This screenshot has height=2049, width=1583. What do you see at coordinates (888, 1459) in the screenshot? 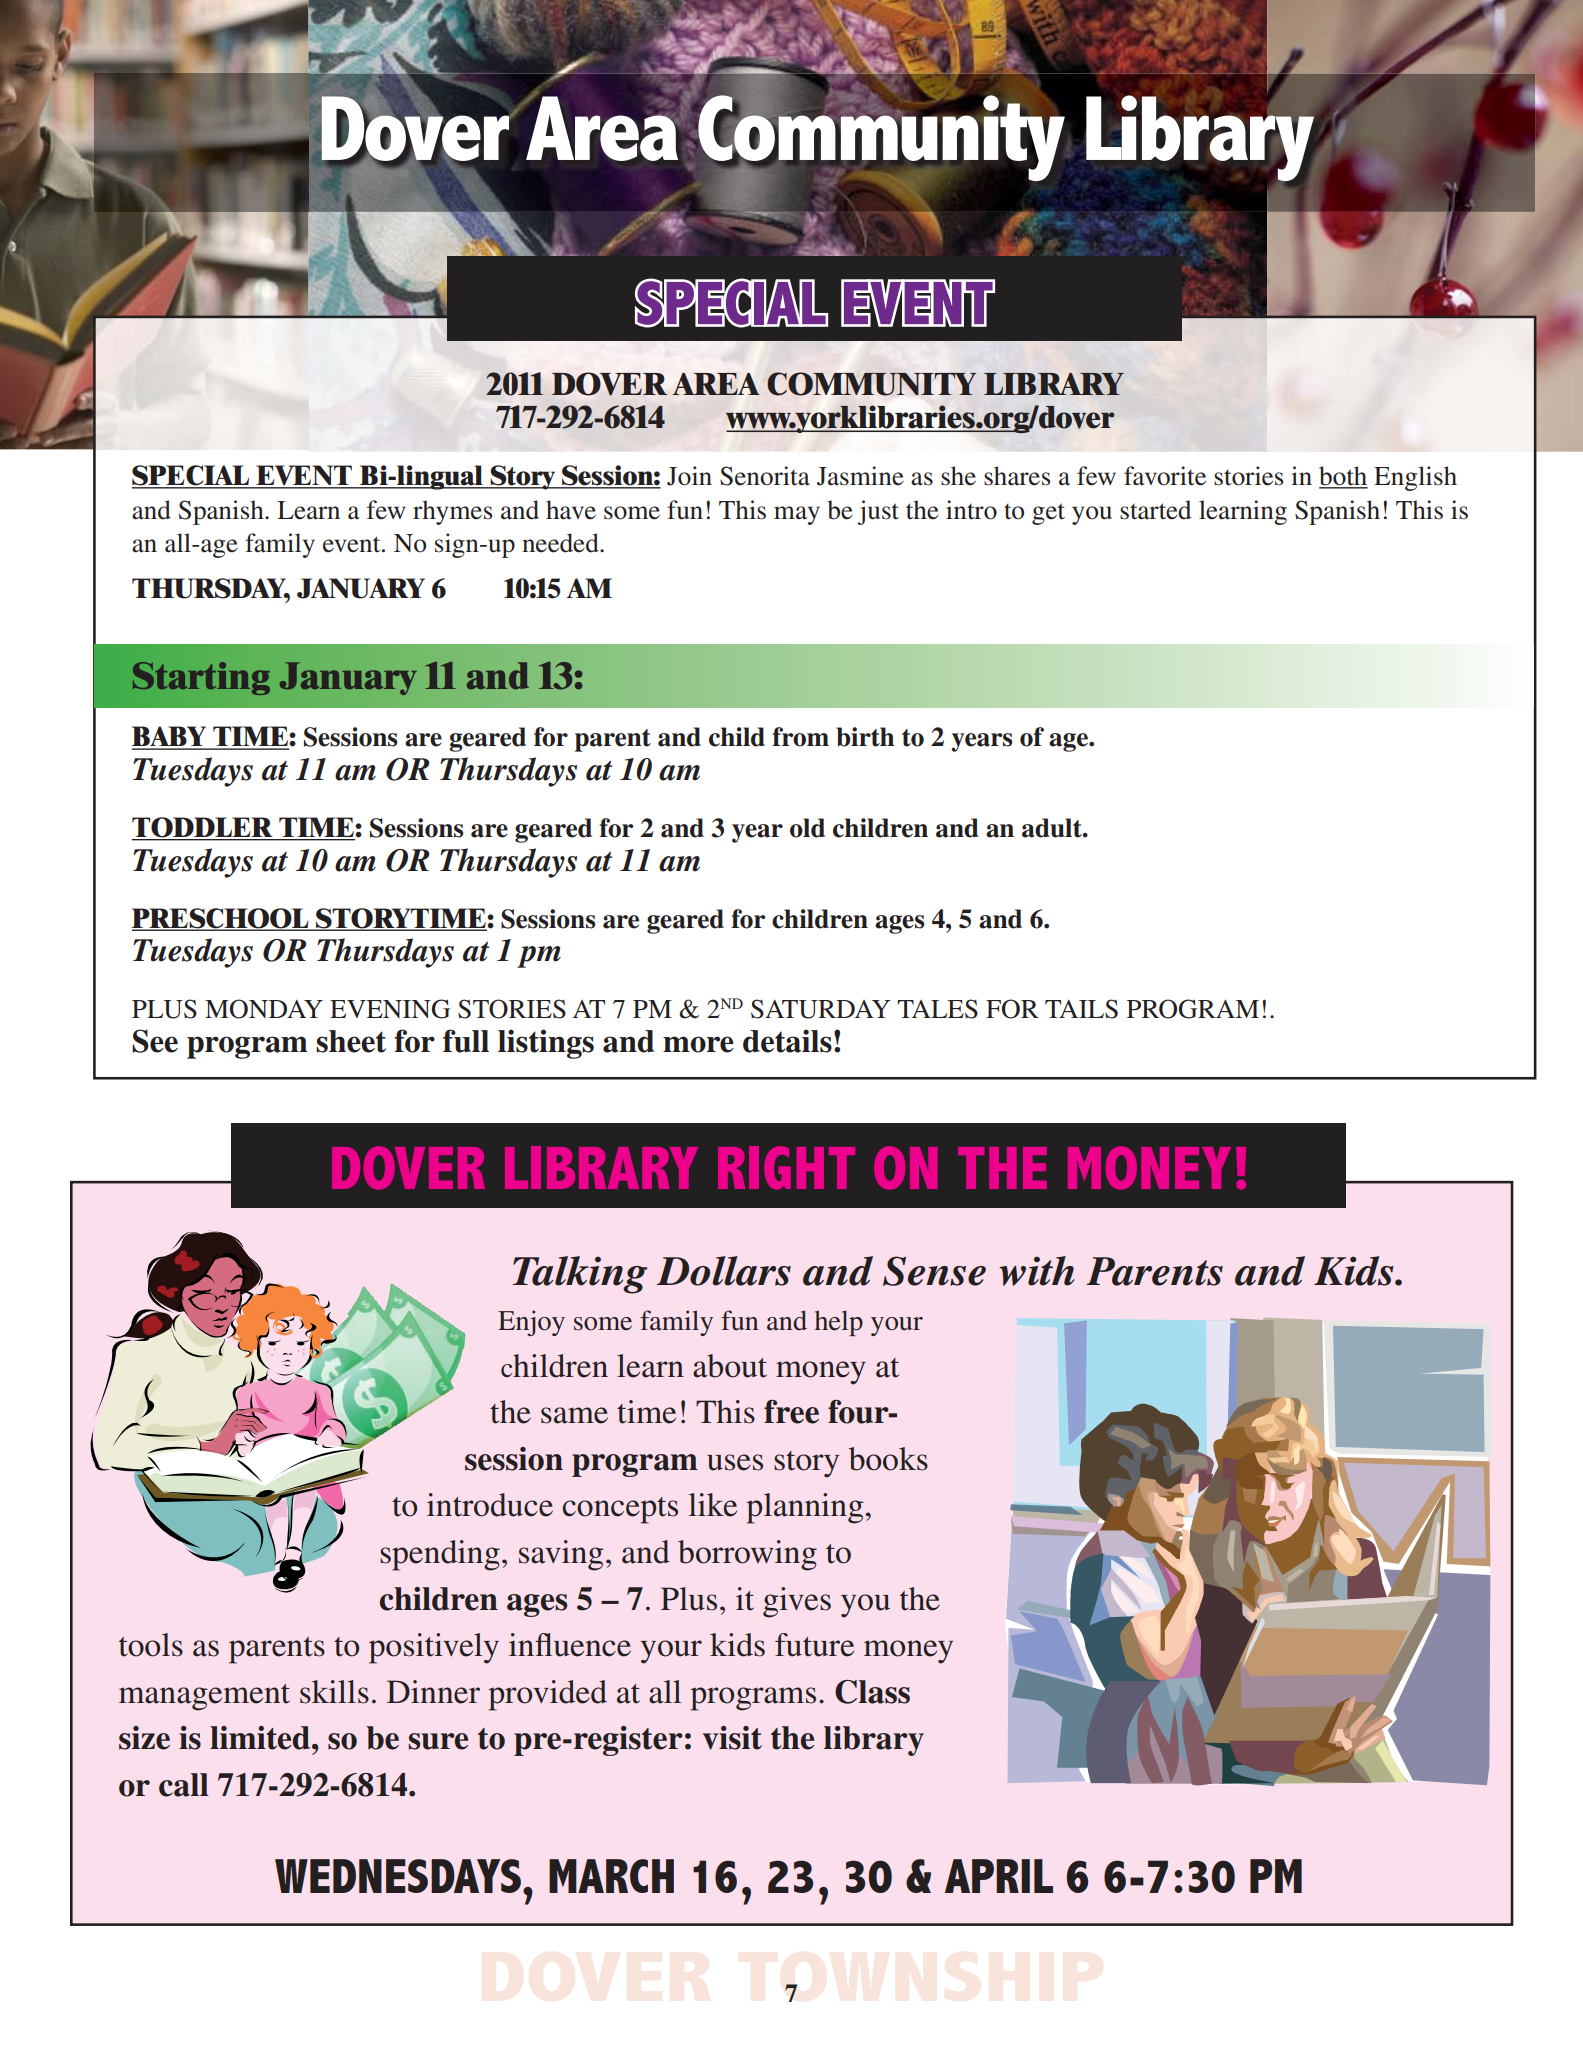
I see `books` at bounding box center [888, 1459].
